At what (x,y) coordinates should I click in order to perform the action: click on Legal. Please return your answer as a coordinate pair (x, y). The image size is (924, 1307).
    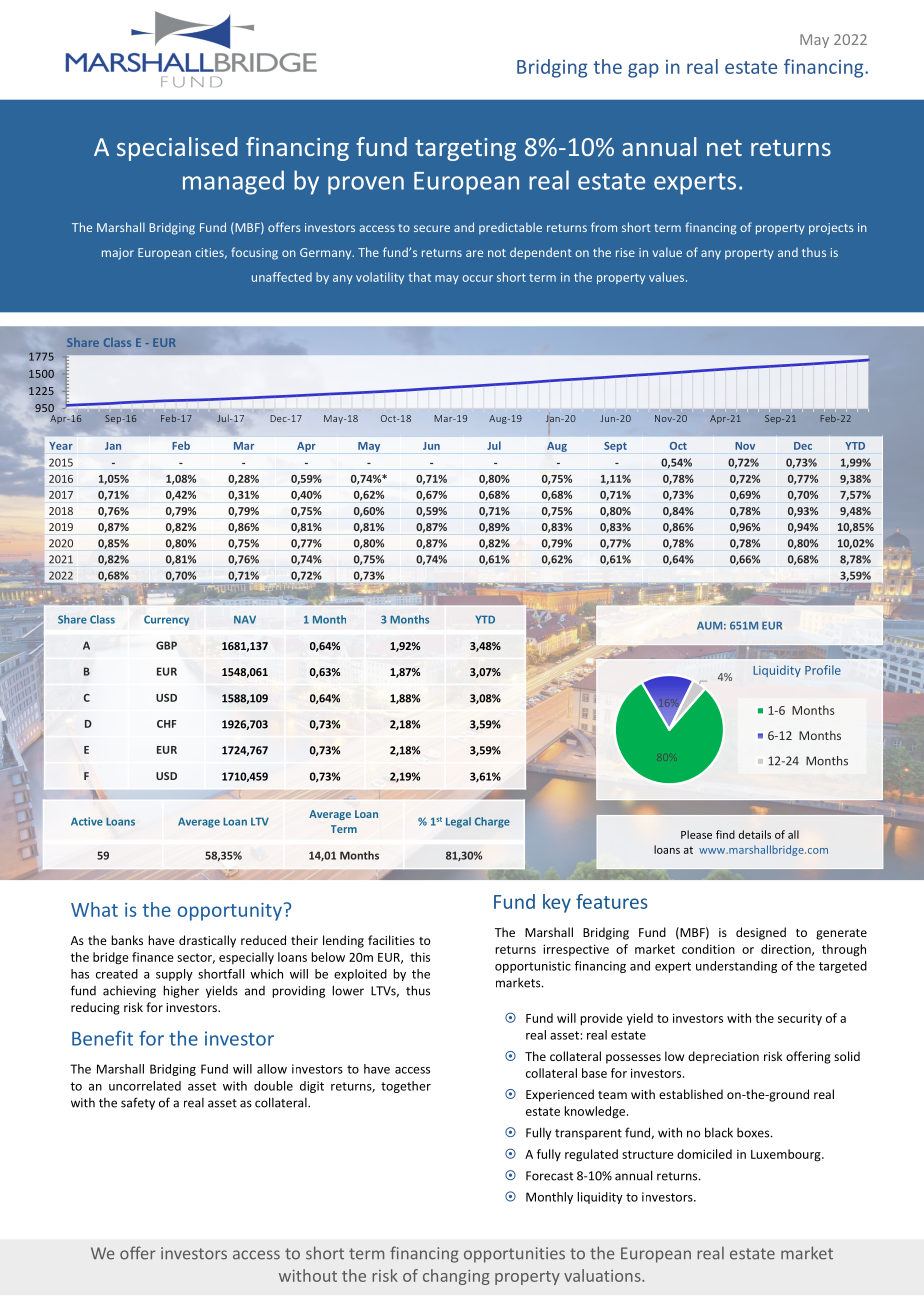
    Looking at the image, I should click on (458, 822).
